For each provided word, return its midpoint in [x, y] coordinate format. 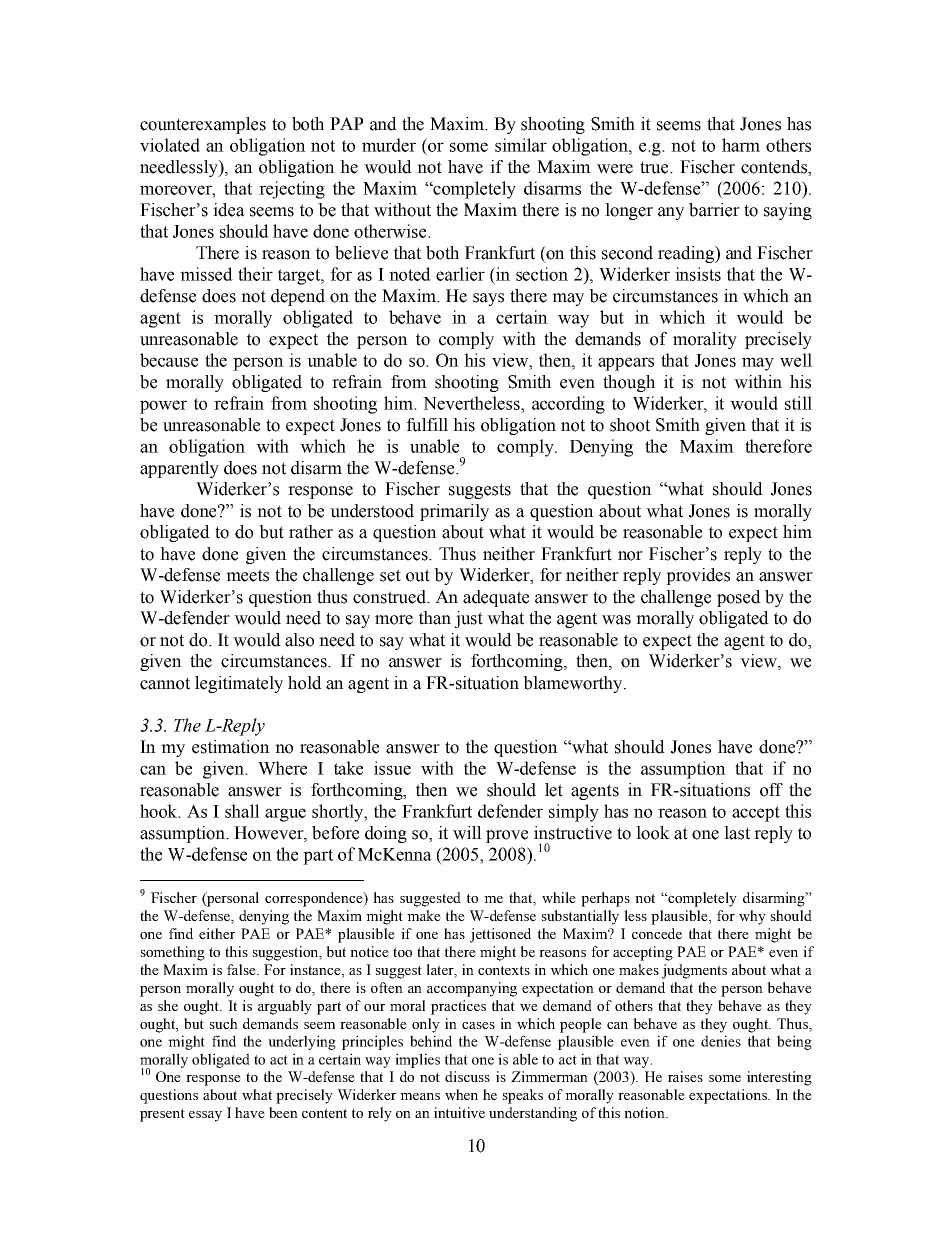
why [752, 917]
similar [521, 145]
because [169, 360]
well [796, 360]
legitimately [239, 684]
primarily [454, 512]
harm [741, 145]
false [242, 969]
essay [205, 1116]
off [771, 790]
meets [247, 575]
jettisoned [500, 935]
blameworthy [574, 684]
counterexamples [203, 125]
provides [698, 576]
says [488, 299]
